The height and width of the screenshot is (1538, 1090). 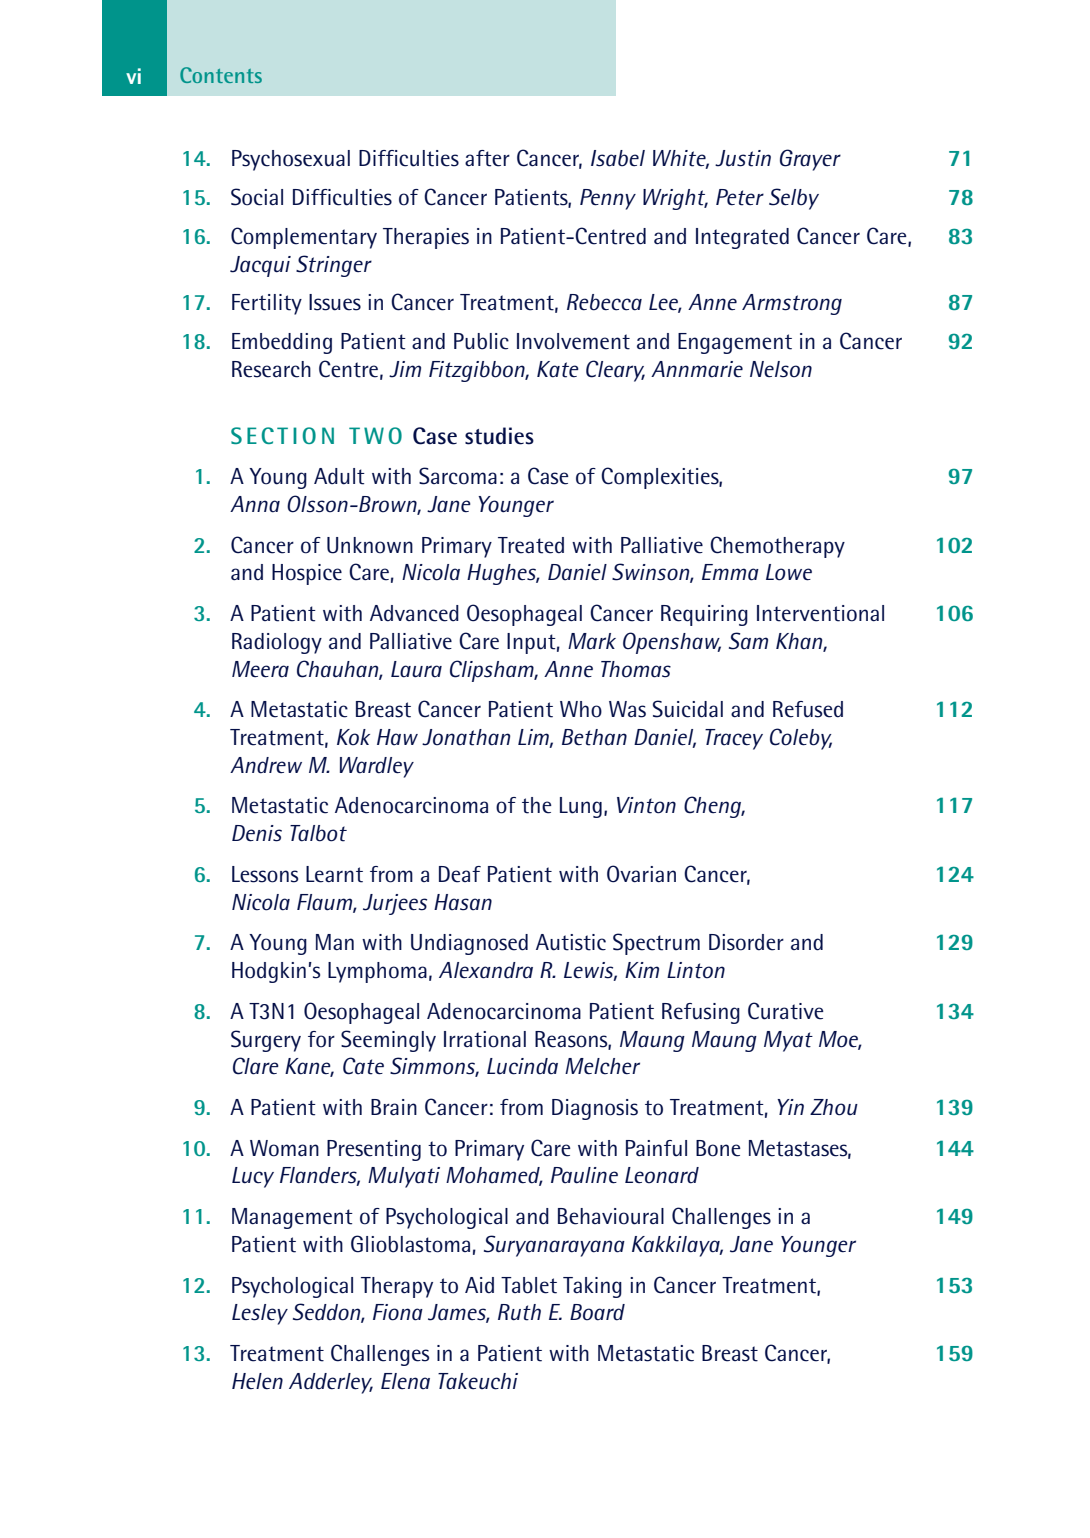 What do you see at coordinates (255, 504) in the screenshot?
I see `Anna` at bounding box center [255, 504].
